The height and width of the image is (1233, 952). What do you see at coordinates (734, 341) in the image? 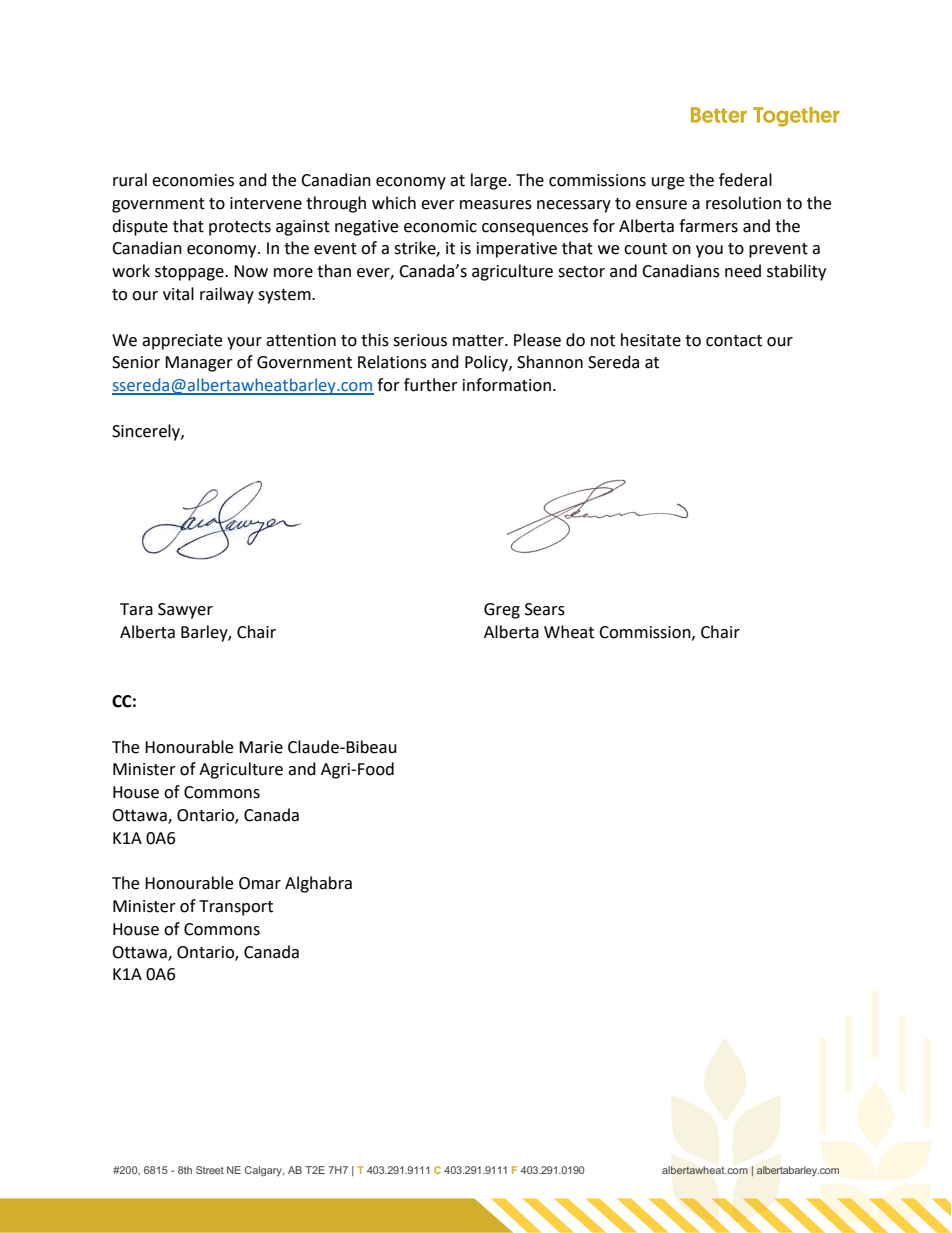
I see `contact` at bounding box center [734, 341].
